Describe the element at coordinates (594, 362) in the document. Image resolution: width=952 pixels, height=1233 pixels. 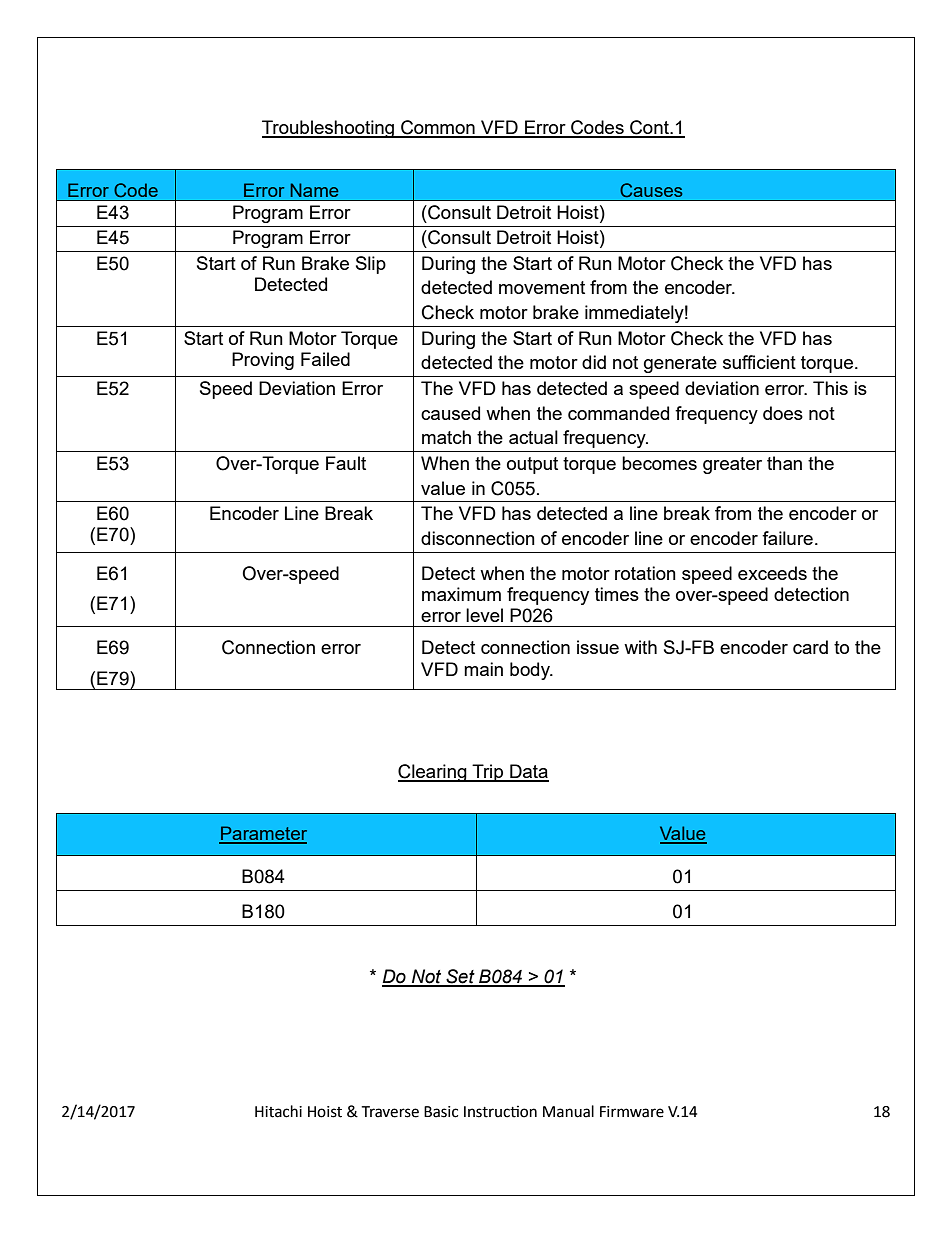
I see `did` at that location.
